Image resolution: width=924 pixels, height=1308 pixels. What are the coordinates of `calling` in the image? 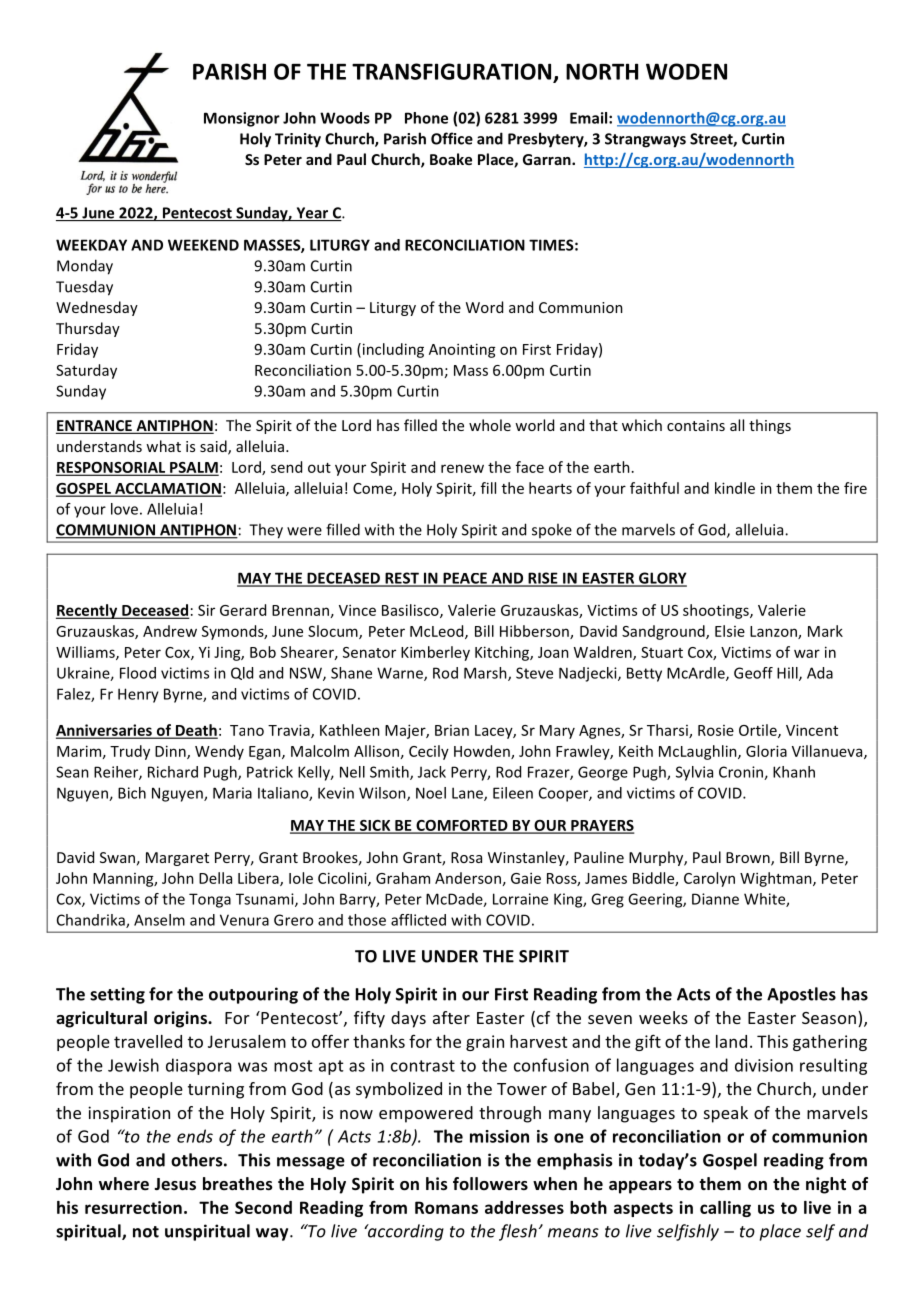 It's located at (725, 1209).
